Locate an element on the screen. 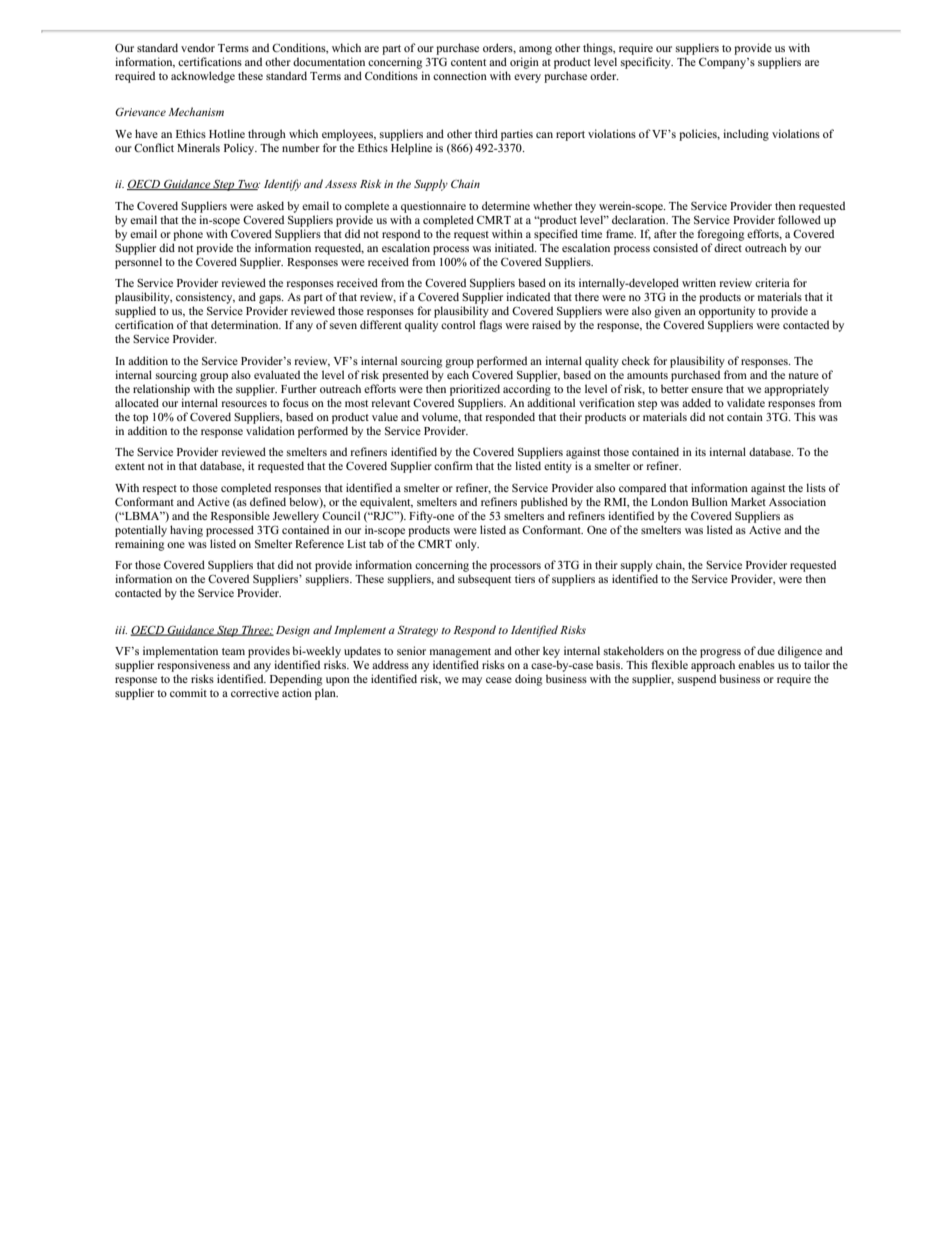 Image resolution: width=952 pixels, height=1233 pixels. prioritized is located at coordinates (475, 390).
